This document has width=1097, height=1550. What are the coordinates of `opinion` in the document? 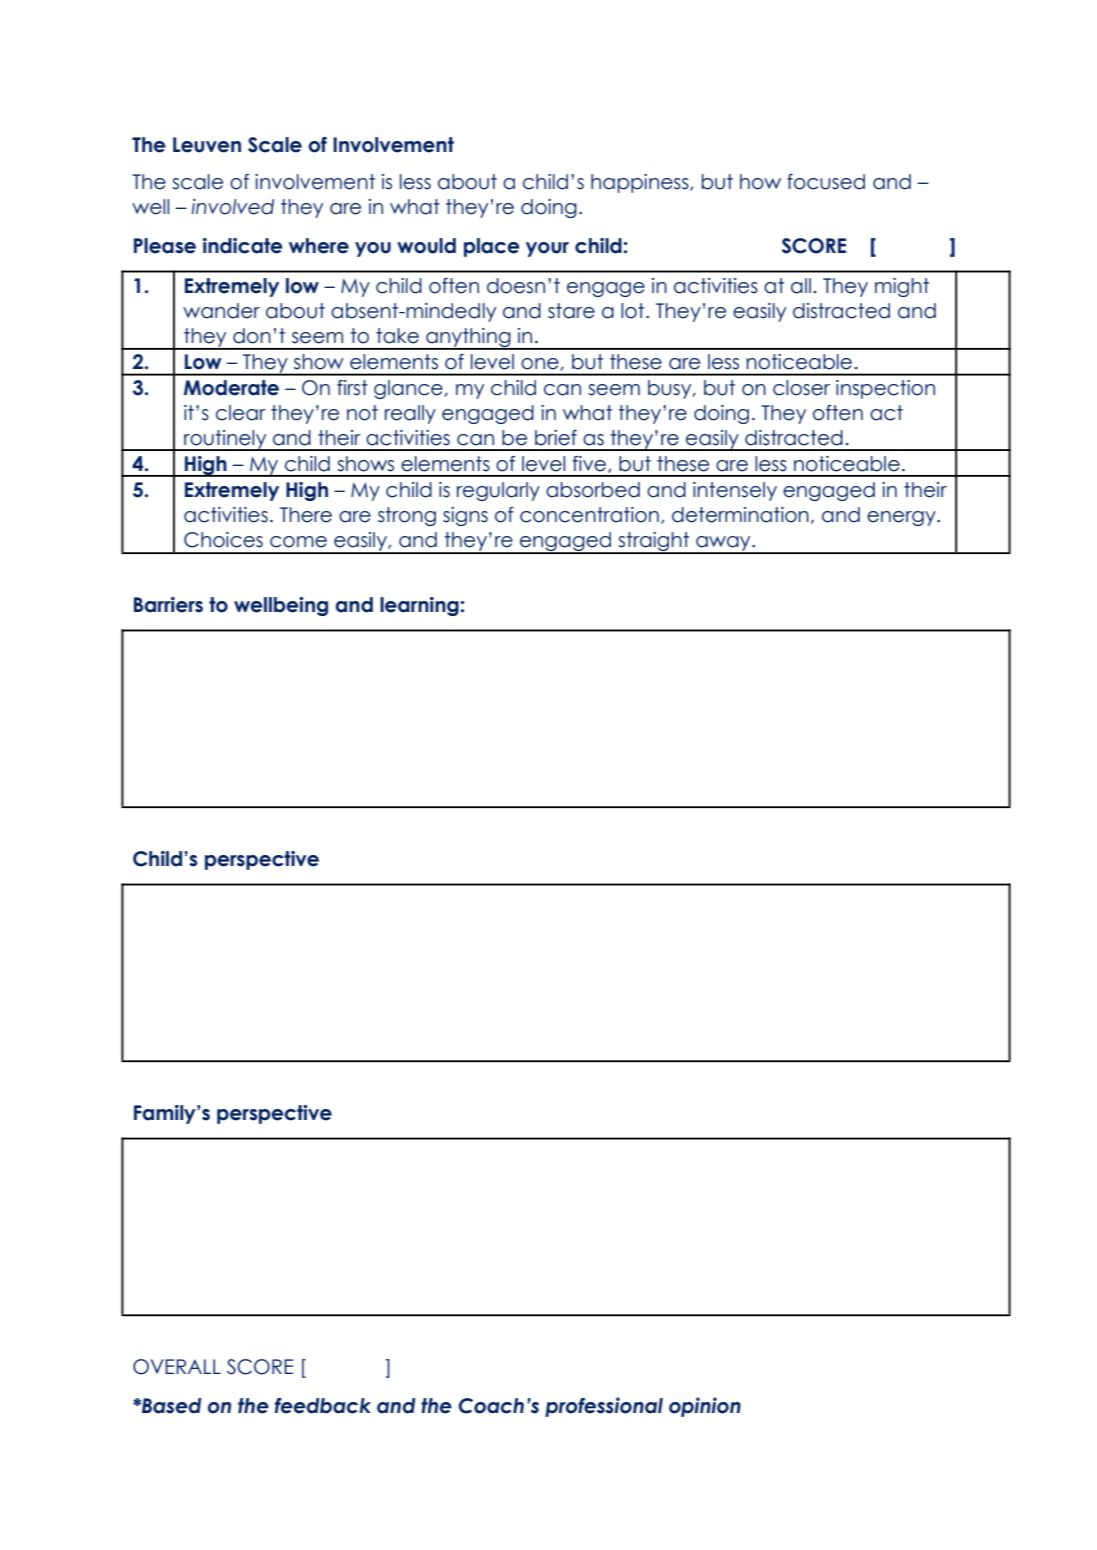 It's located at (705, 1407).
